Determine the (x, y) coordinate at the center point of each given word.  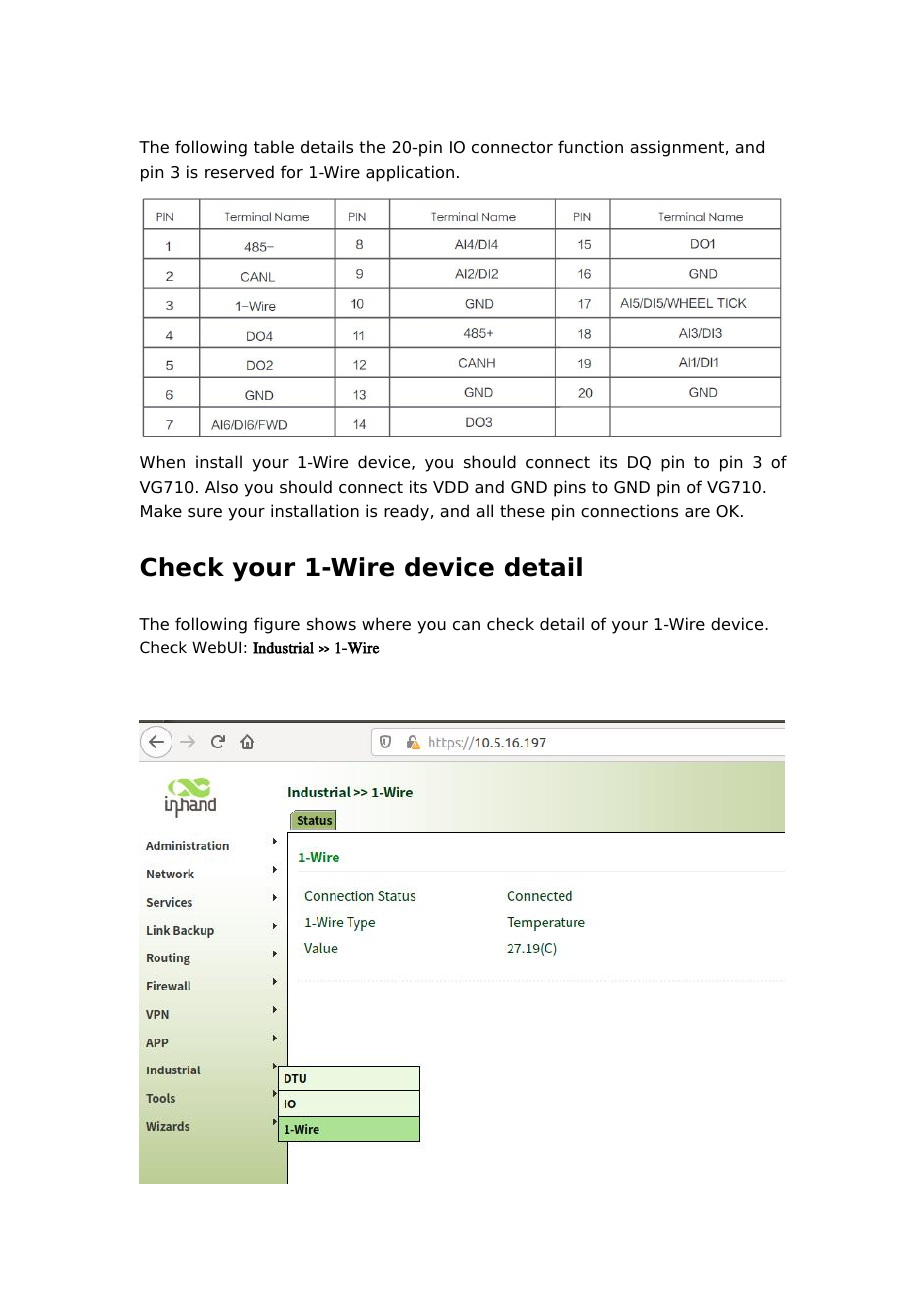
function (590, 147)
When (162, 462)
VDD (451, 487)
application (410, 173)
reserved (239, 172)
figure (277, 625)
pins (570, 488)
